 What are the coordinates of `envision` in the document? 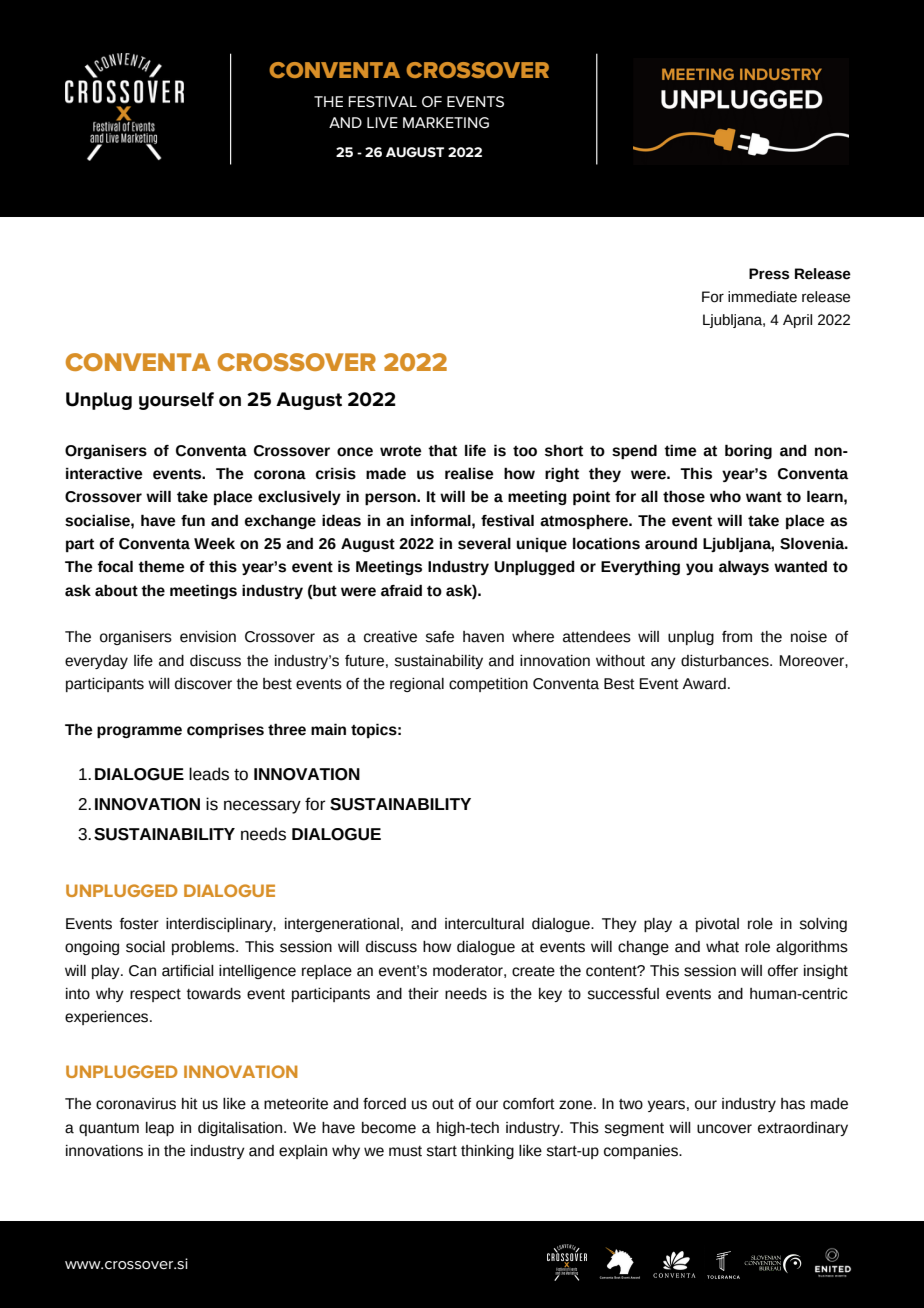 It's located at (208, 637).
